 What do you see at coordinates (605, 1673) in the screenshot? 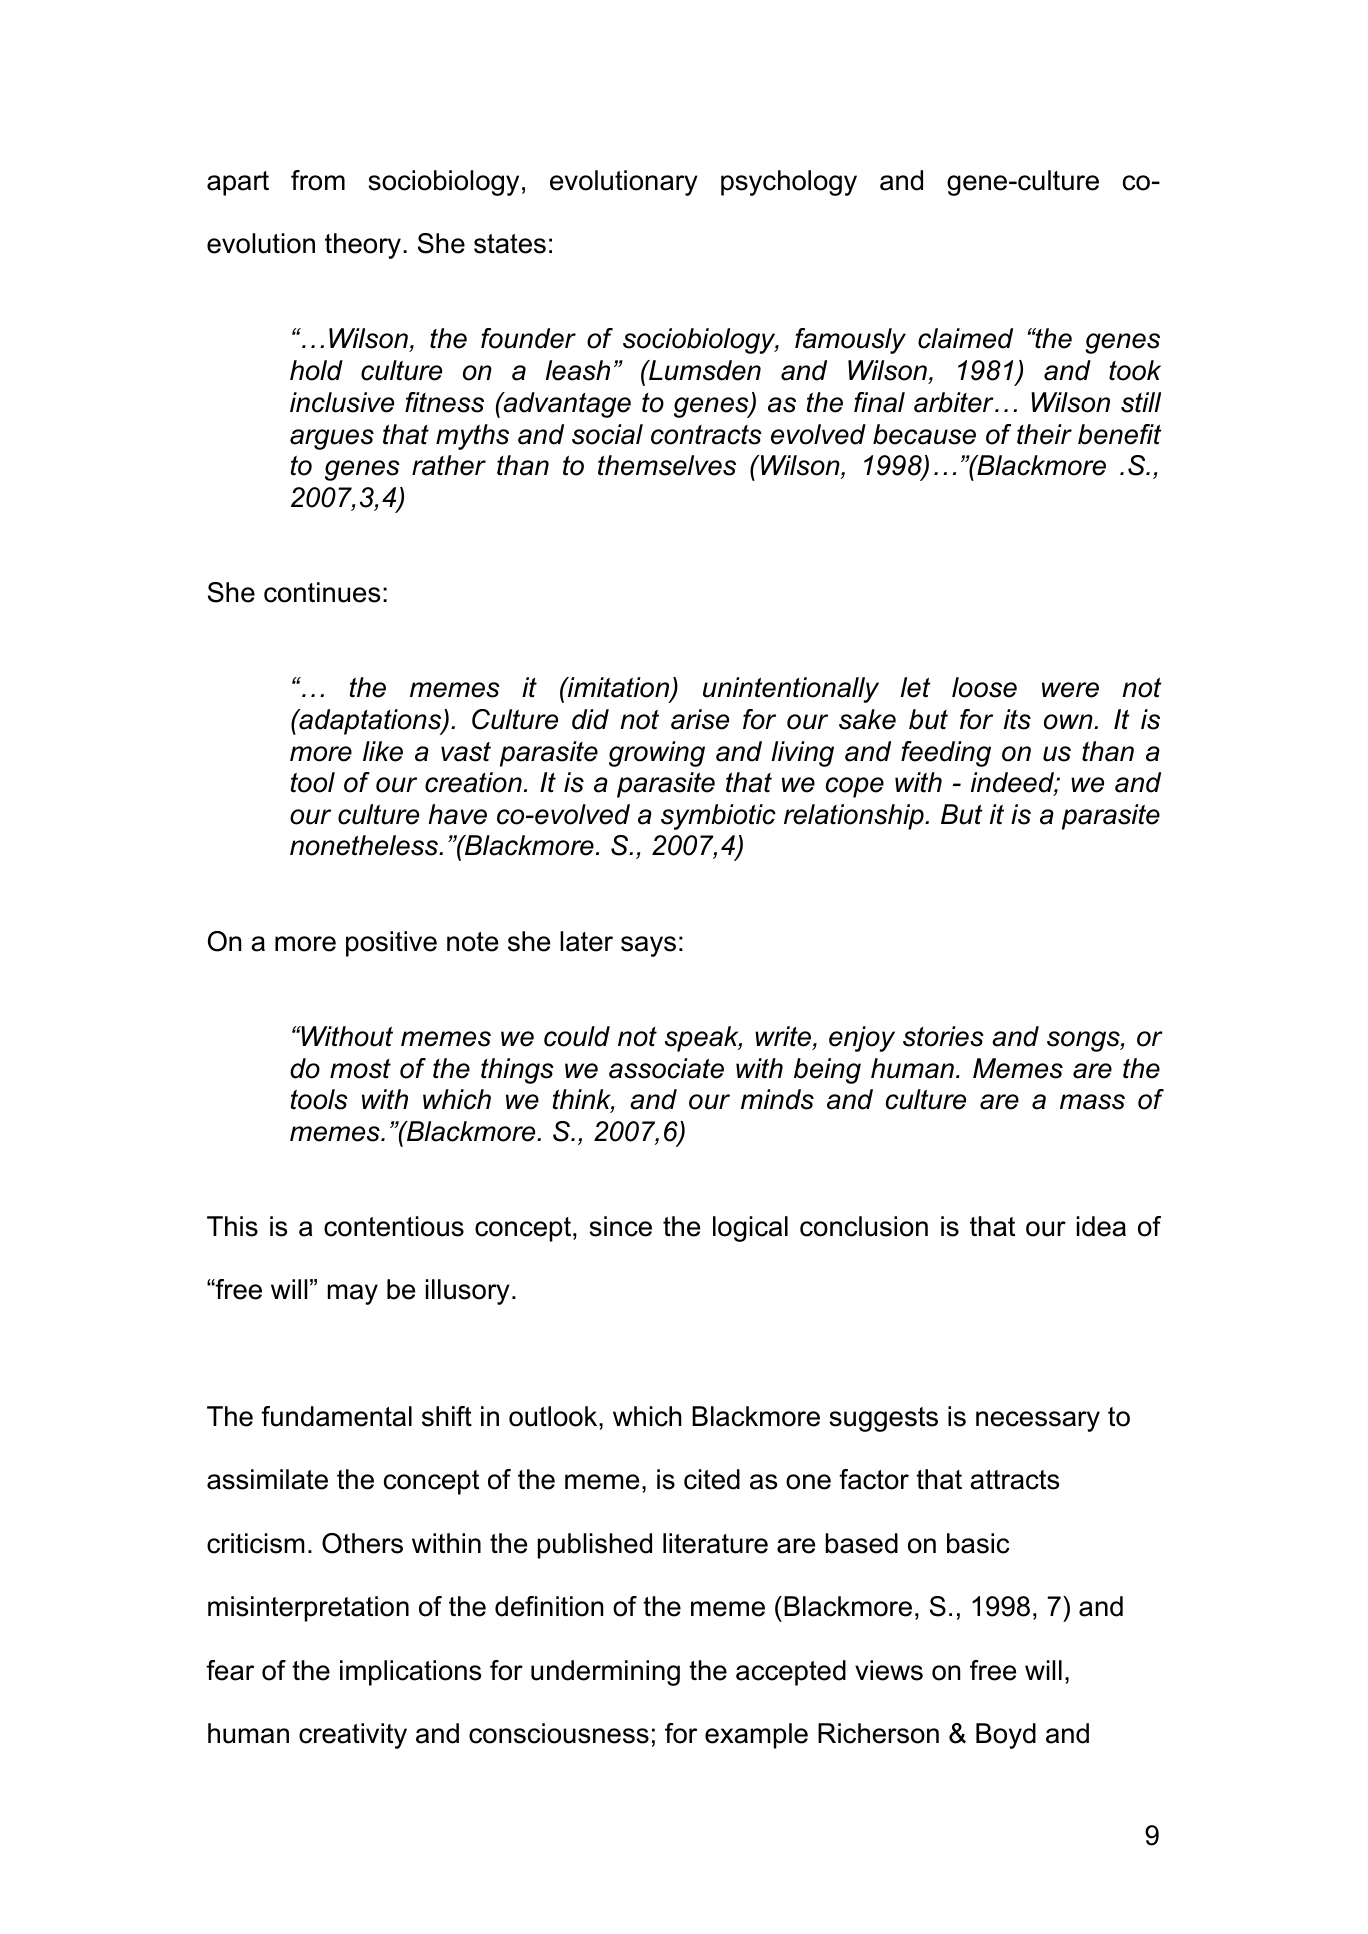
I see `undermining` at bounding box center [605, 1673].
